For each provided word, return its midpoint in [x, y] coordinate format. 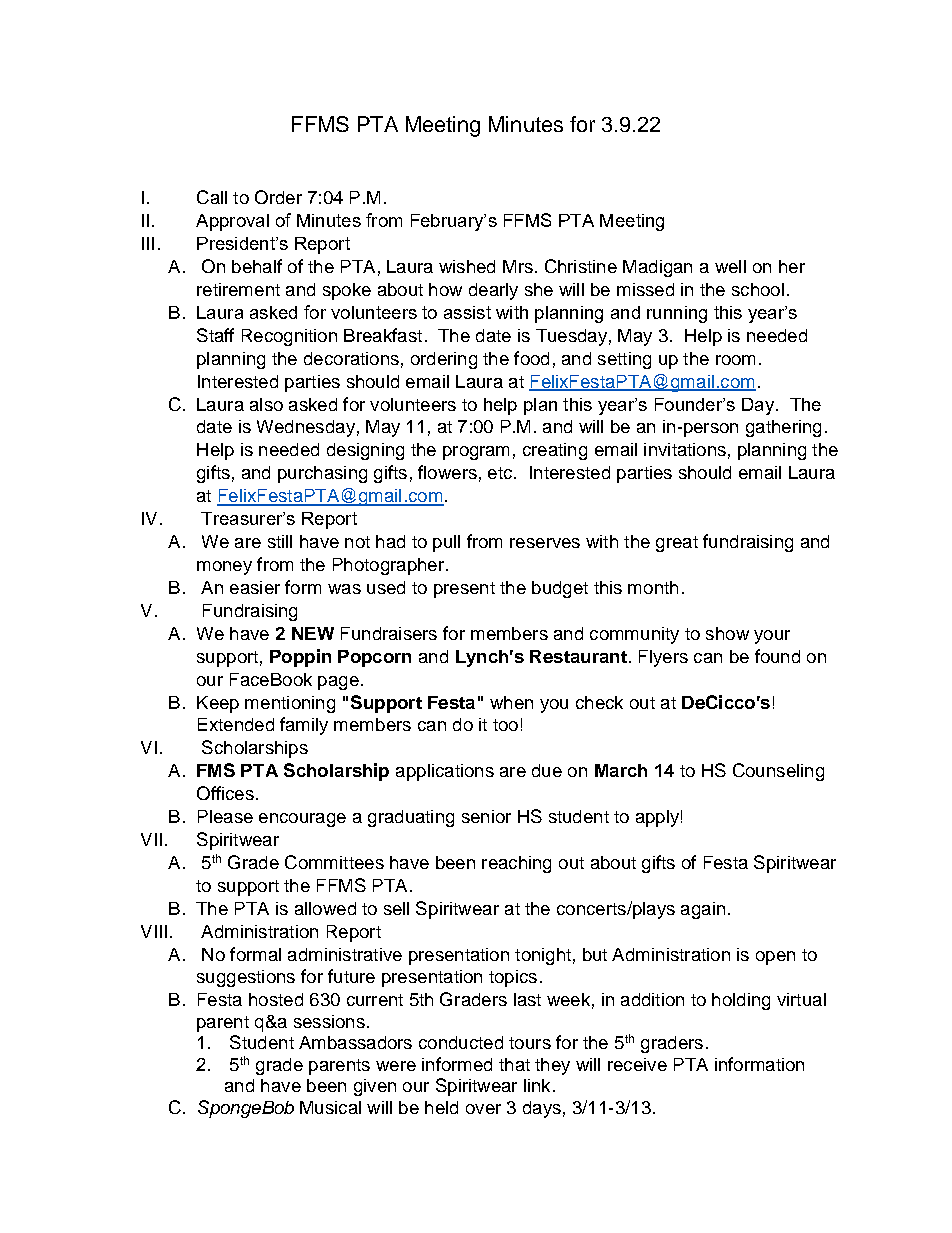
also [266, 404]
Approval [232, 222]
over [483, 1109]
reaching [516, 864]
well [730, 266]
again [703, 910]
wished [467, 266]
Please [225, 816]
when [511, 702]
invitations [685, 449]
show [727, 633]
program [476, 453]
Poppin [300, 658]
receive [637, 1064]
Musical [330, 1107]
